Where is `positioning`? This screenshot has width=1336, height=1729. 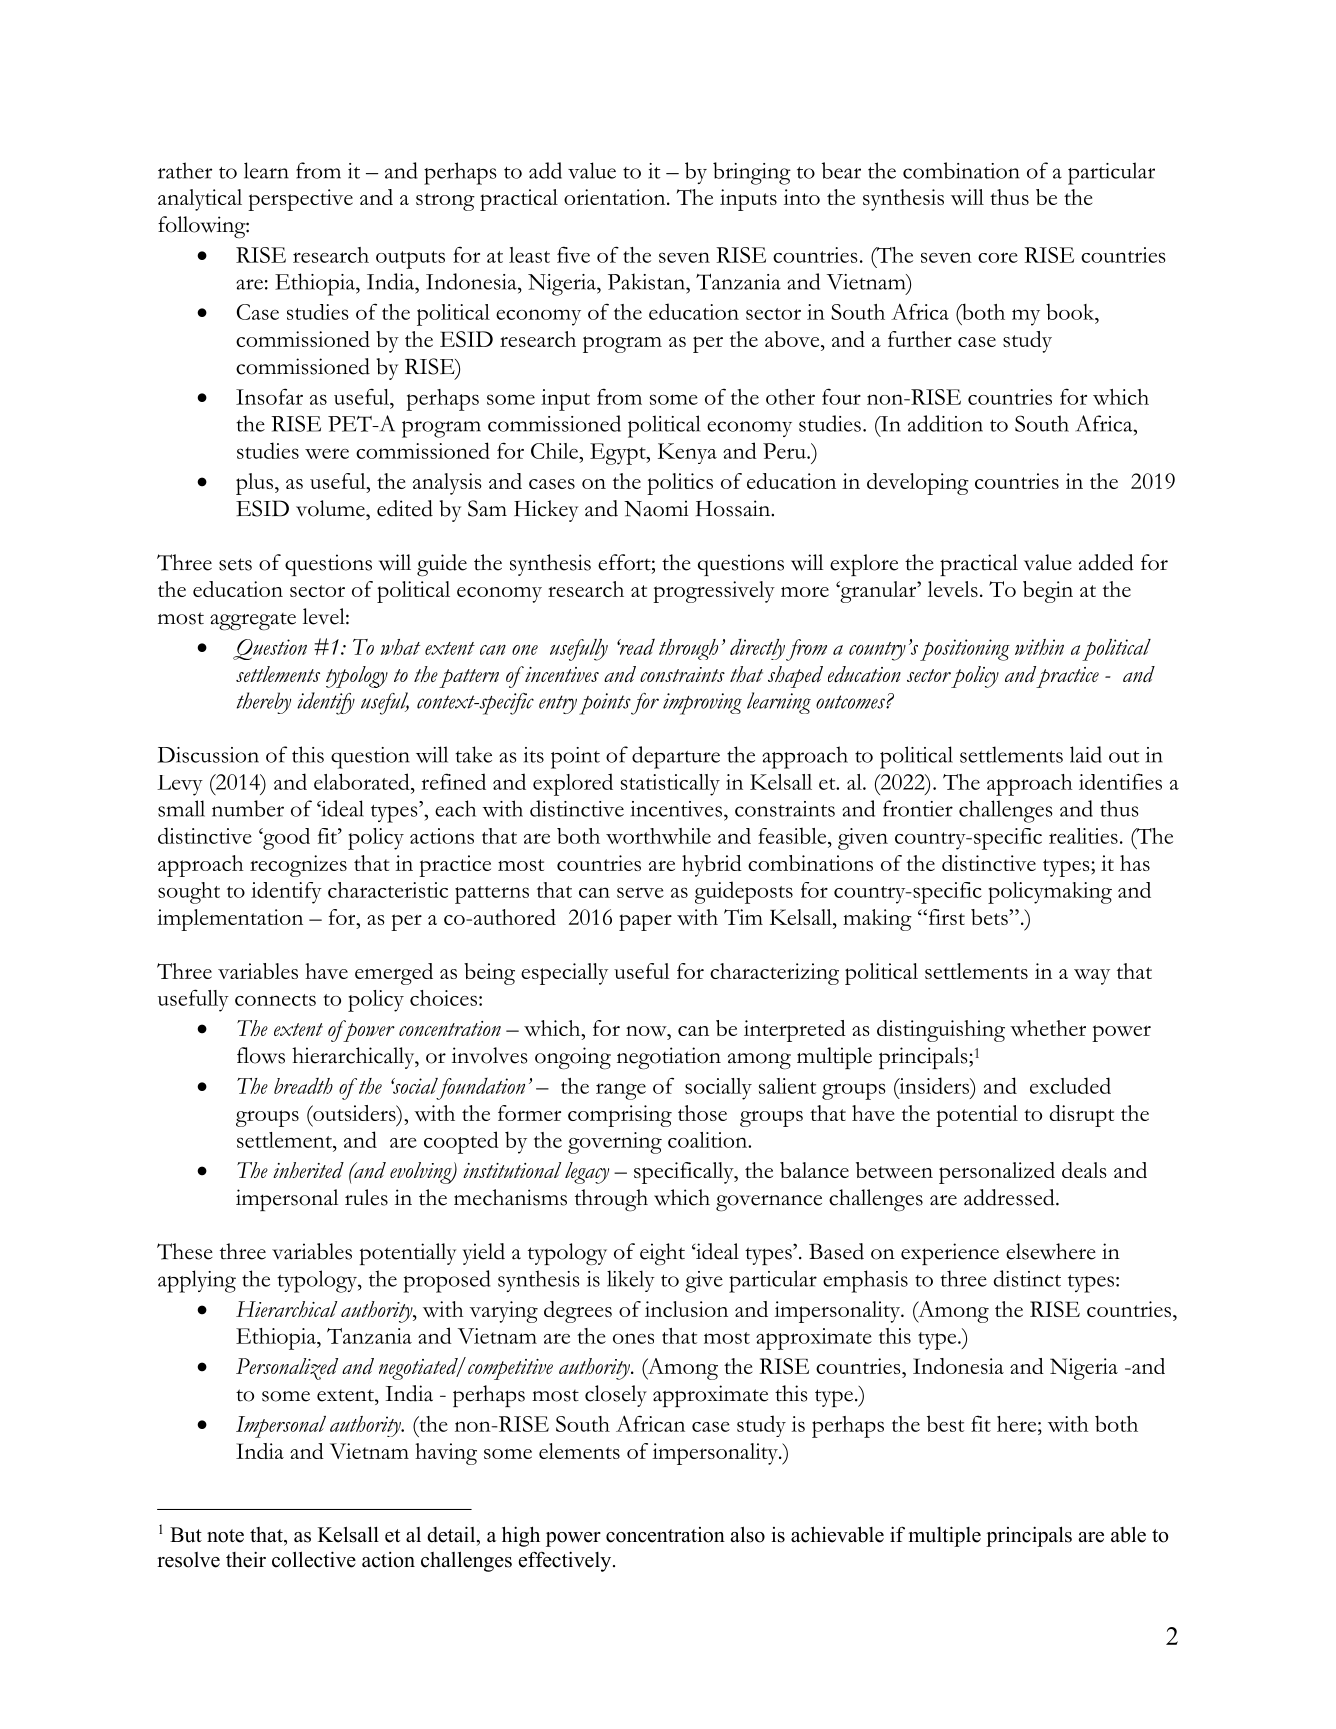
positioning is located at coordinates (965, 650).
